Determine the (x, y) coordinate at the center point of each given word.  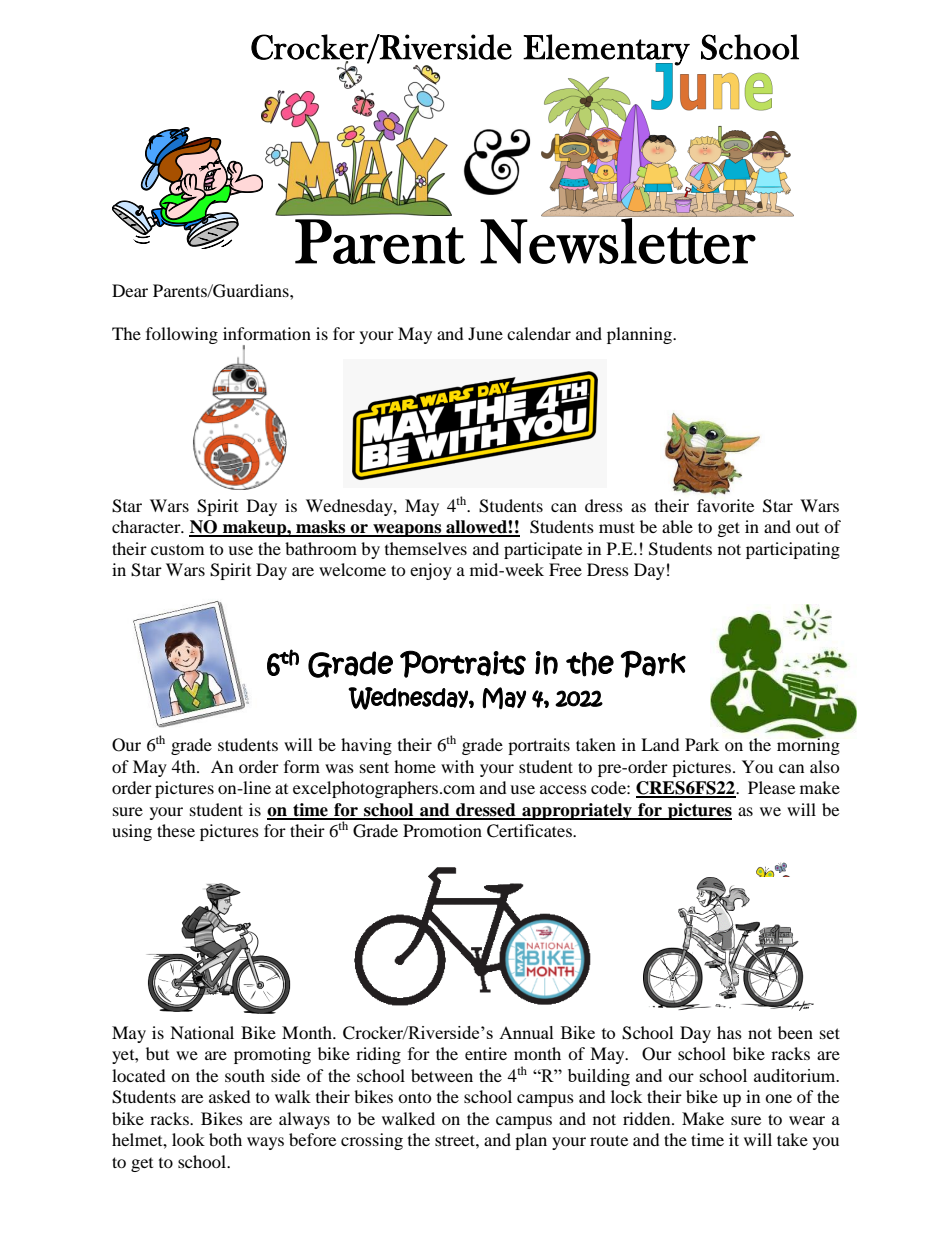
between (442, 1075)
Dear (130, 290)
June (485, 333)
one (778, 1098)
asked (230, 1096)
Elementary (606, 50)
